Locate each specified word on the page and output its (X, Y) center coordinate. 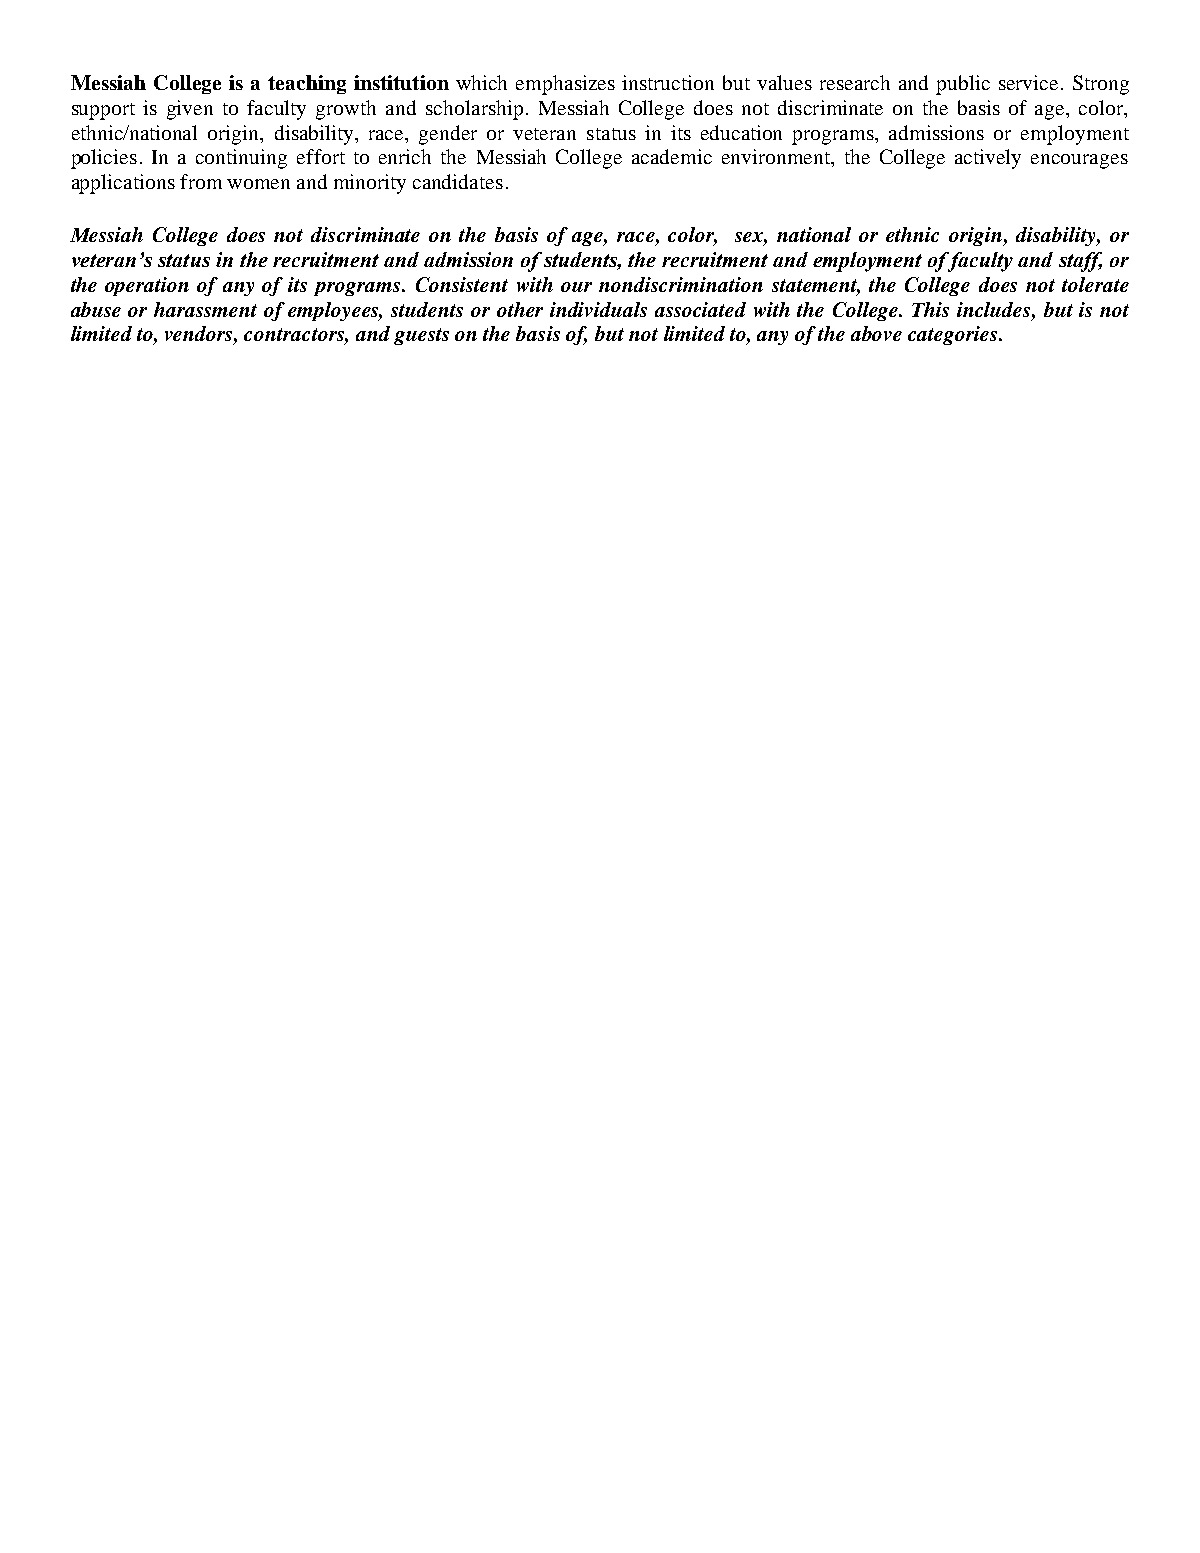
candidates (458, 181)
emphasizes (565, 85)
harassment (205, 309)
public (963, 85)
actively (988, 159)
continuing (241, 159)
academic (672, 156)
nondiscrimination (681, 284)
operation (147, 286)
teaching (307, 84)
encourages (1079, 161)
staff (1080, 262)
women (258, 184)
